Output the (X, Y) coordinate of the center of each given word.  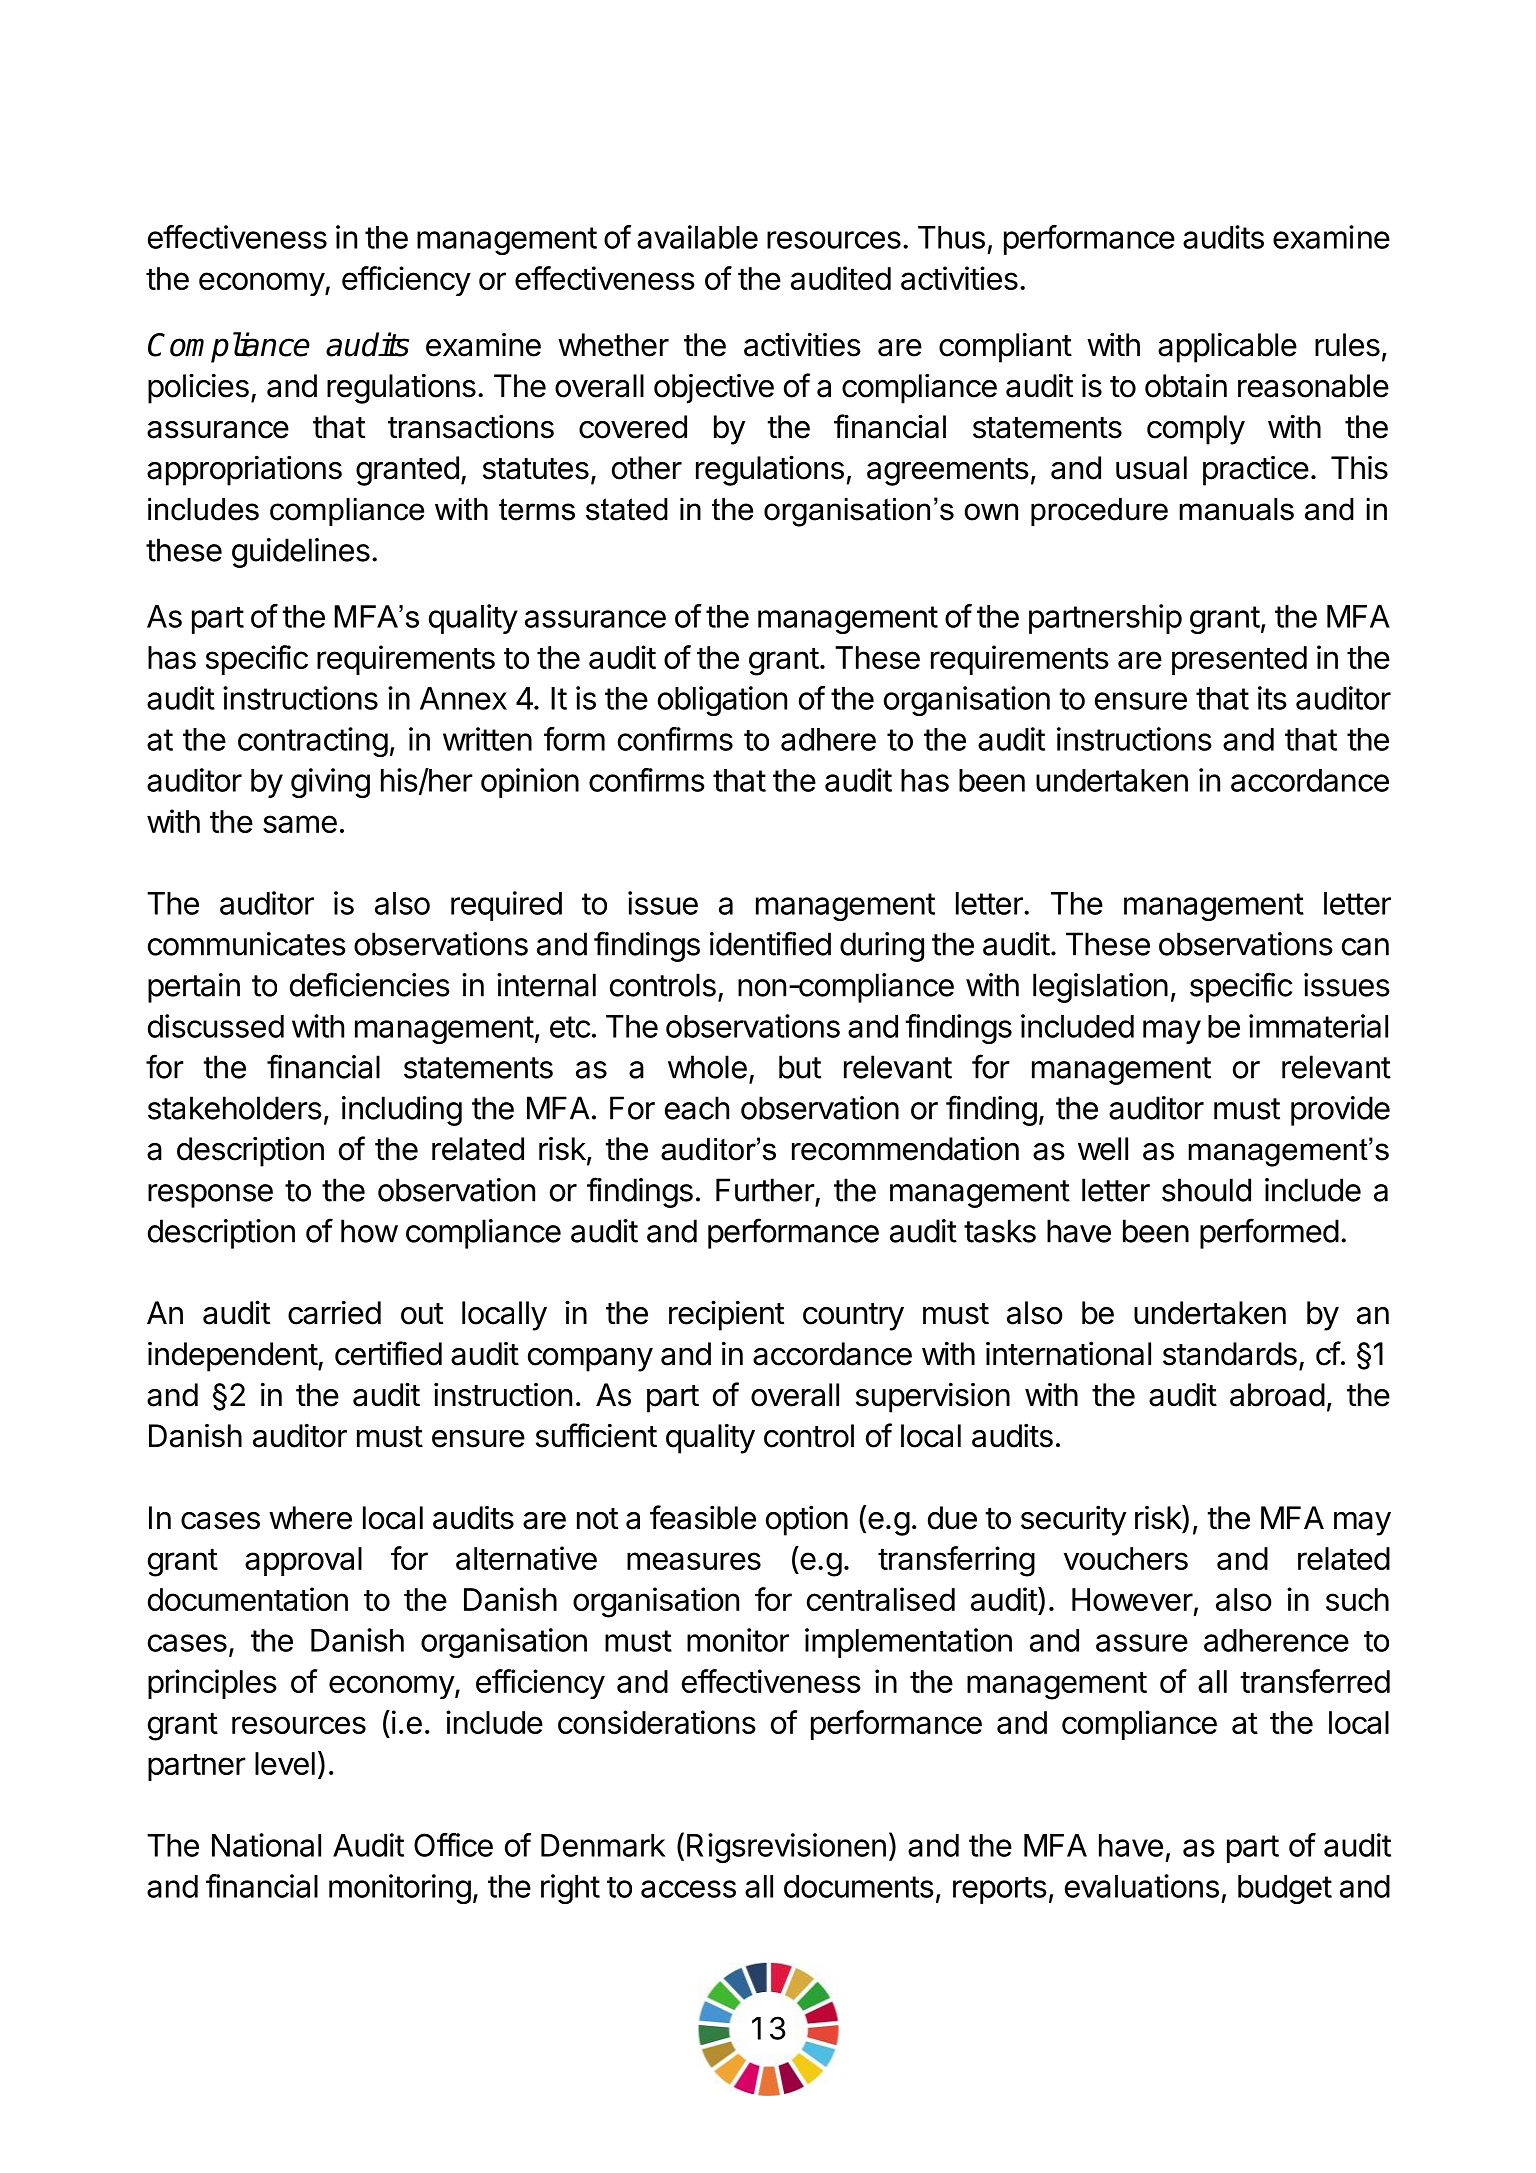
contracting (313, 742)
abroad (1277, 1395)
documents (859, 1886)
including (402, 1111)
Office (453, 1845)
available (697, 237)
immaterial (1318, 1026)
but (800, 1067)
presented (1239, 660)
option (807, 1520)
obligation (722, 701)
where (310, 1518)
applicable (1227, 347)
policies (198, 388)
